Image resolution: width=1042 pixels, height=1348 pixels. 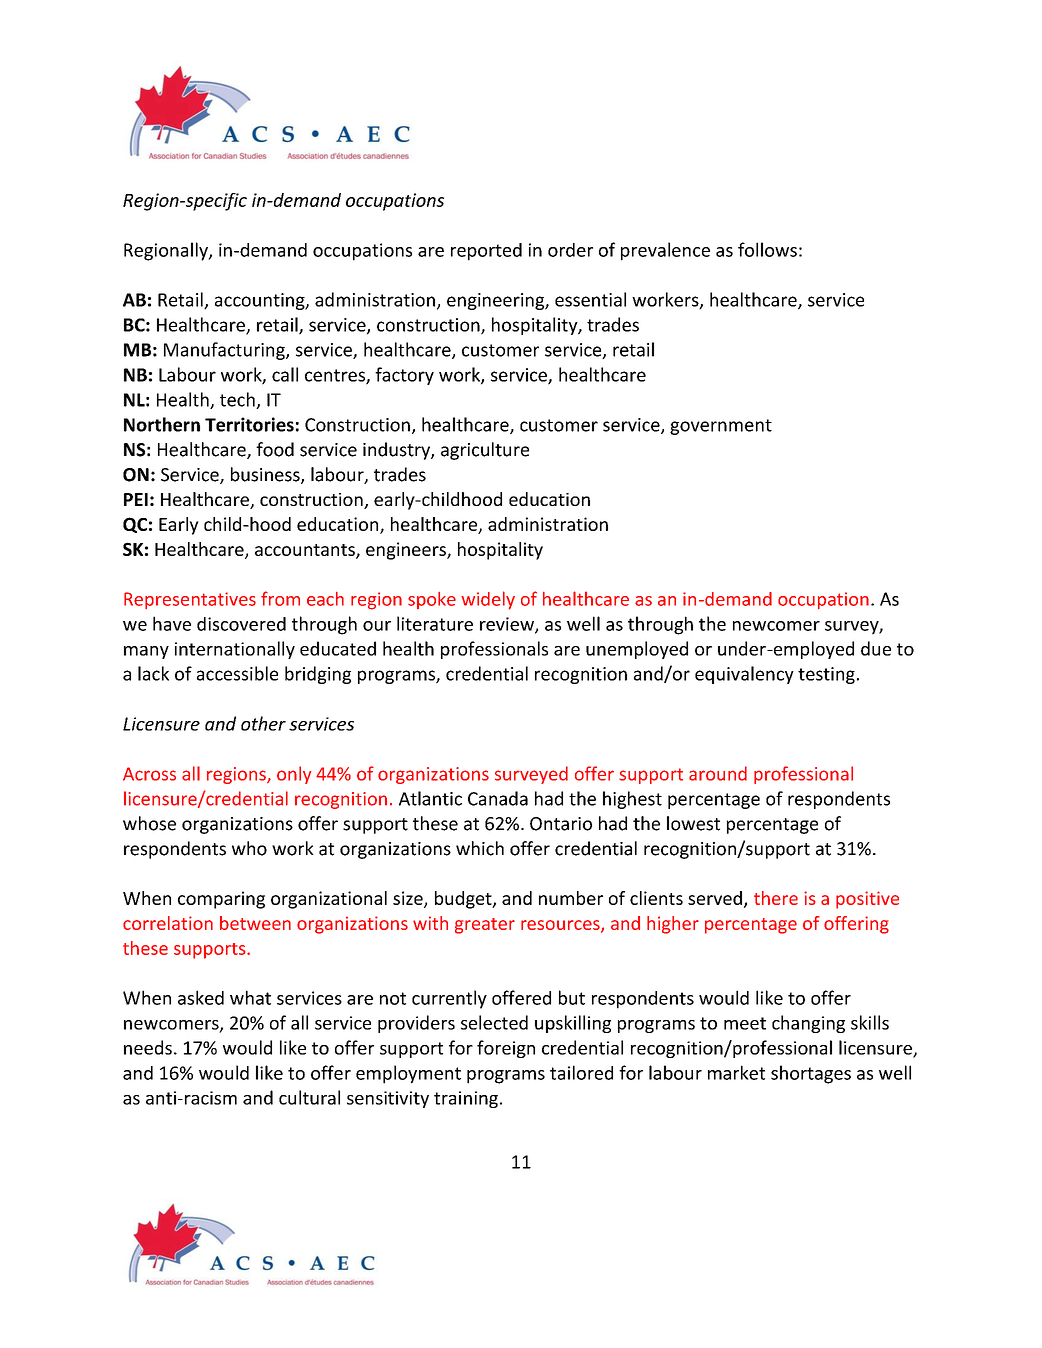 I want to click on due, so click(x=876, y=648).
